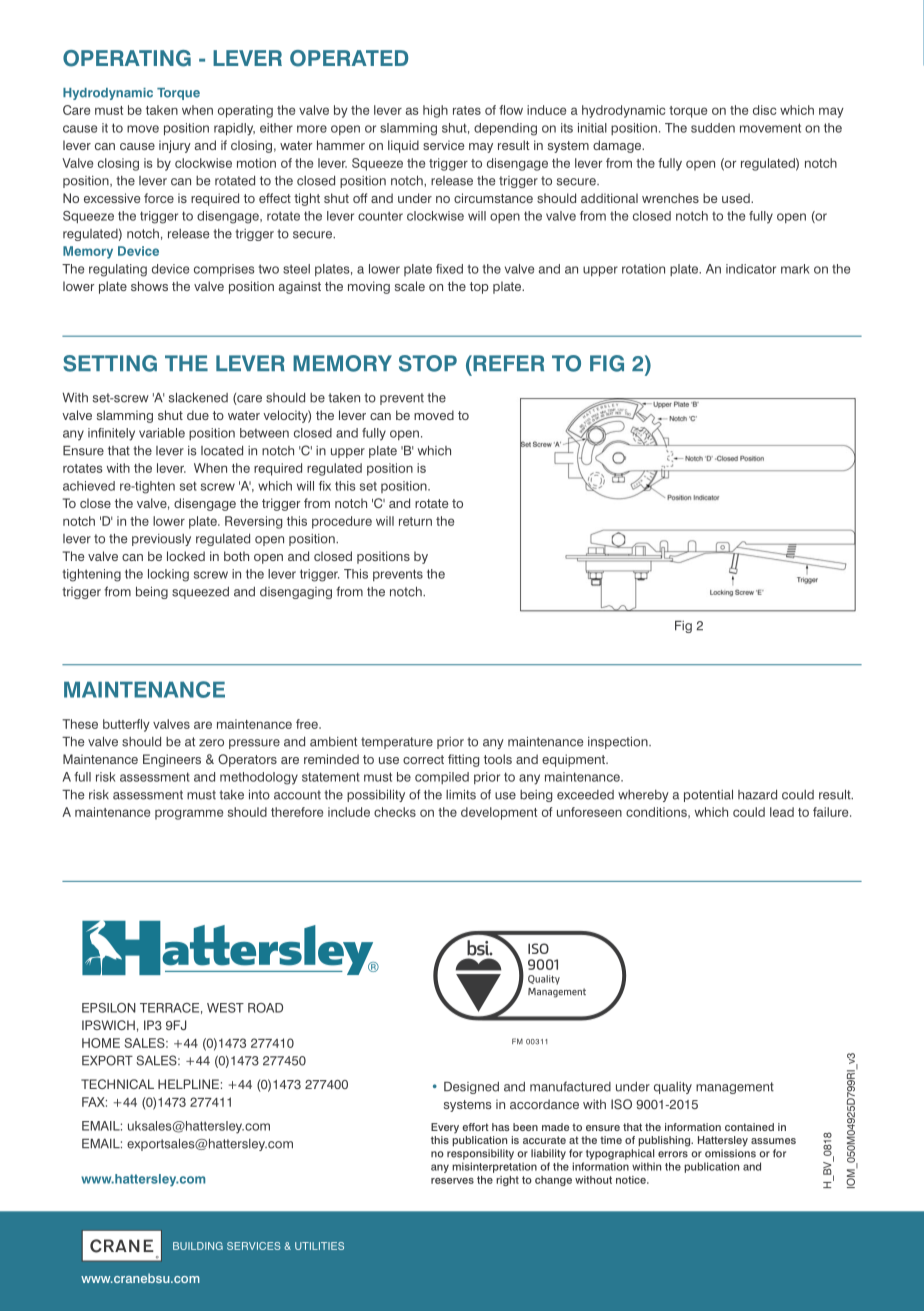 The width and height of the screenshot is (924, 1311). Describe the element at coordinates (415, 521) in the screenshot. I see `return` at that location.
